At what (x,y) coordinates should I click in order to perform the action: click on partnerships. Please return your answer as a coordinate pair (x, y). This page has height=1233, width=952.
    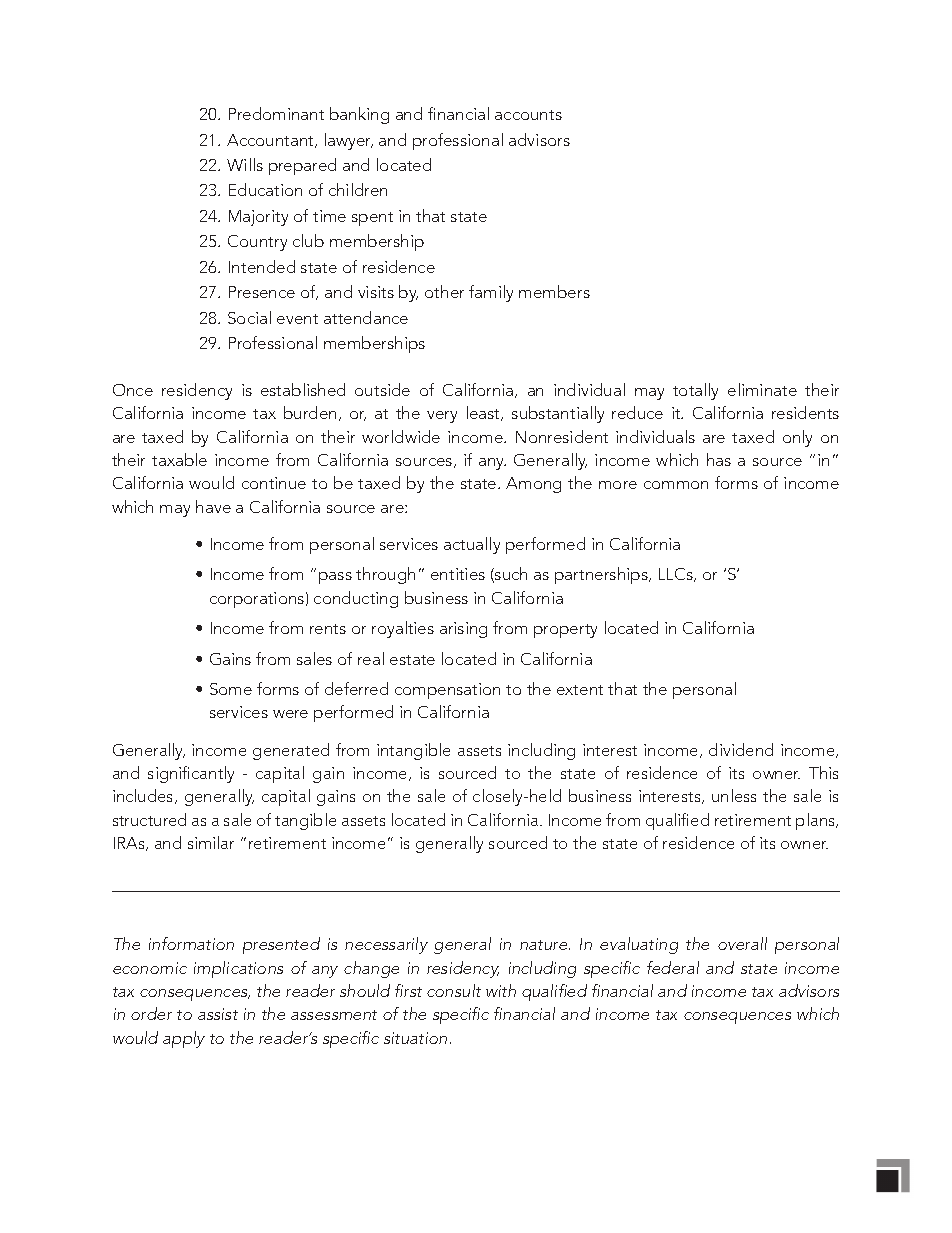
    Looking at the image, I should click on (602, 575).
